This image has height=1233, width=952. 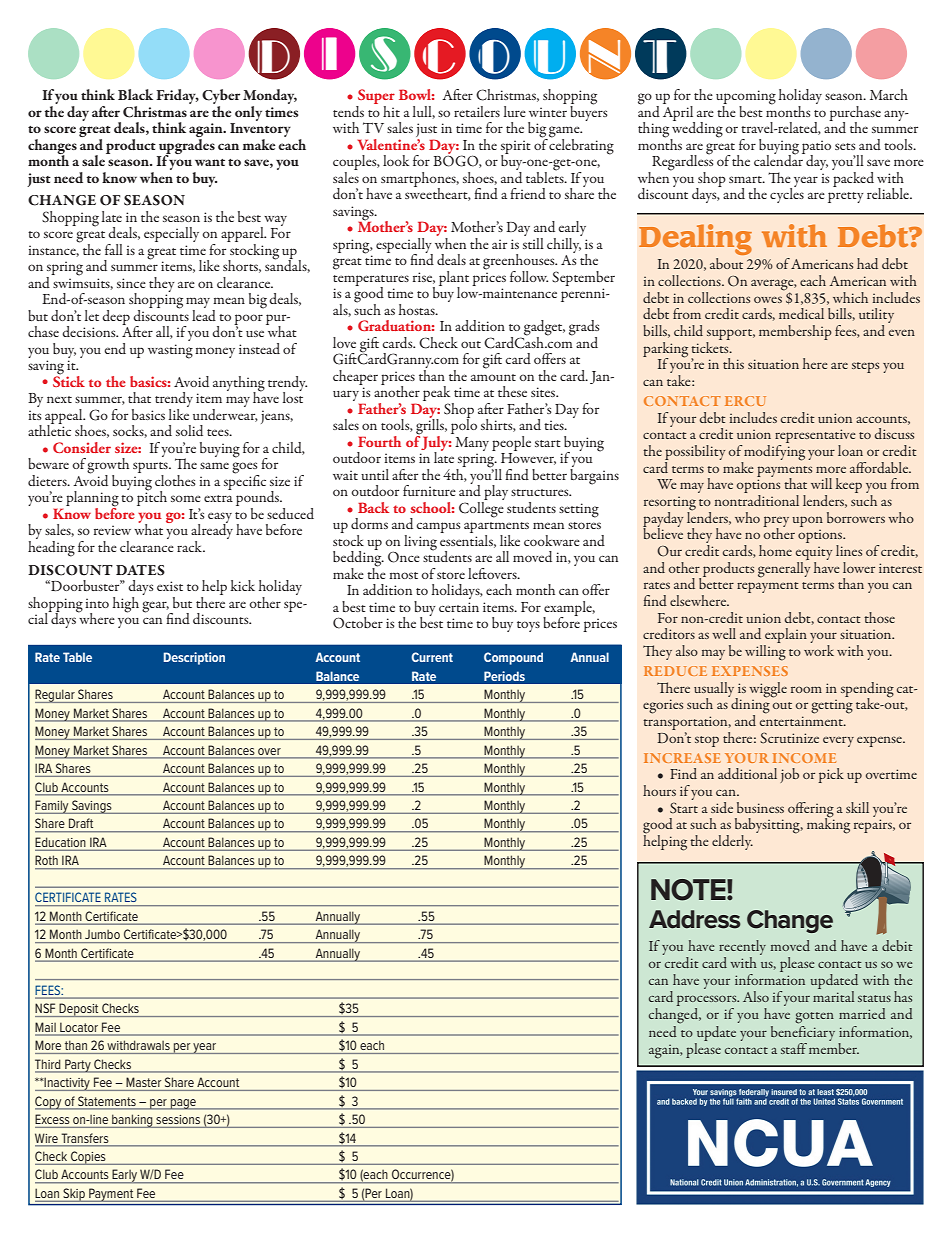 What do you see at coordinates (88, 1158) in the image?
I see `Copies` at bounding box center [88, 1158].
